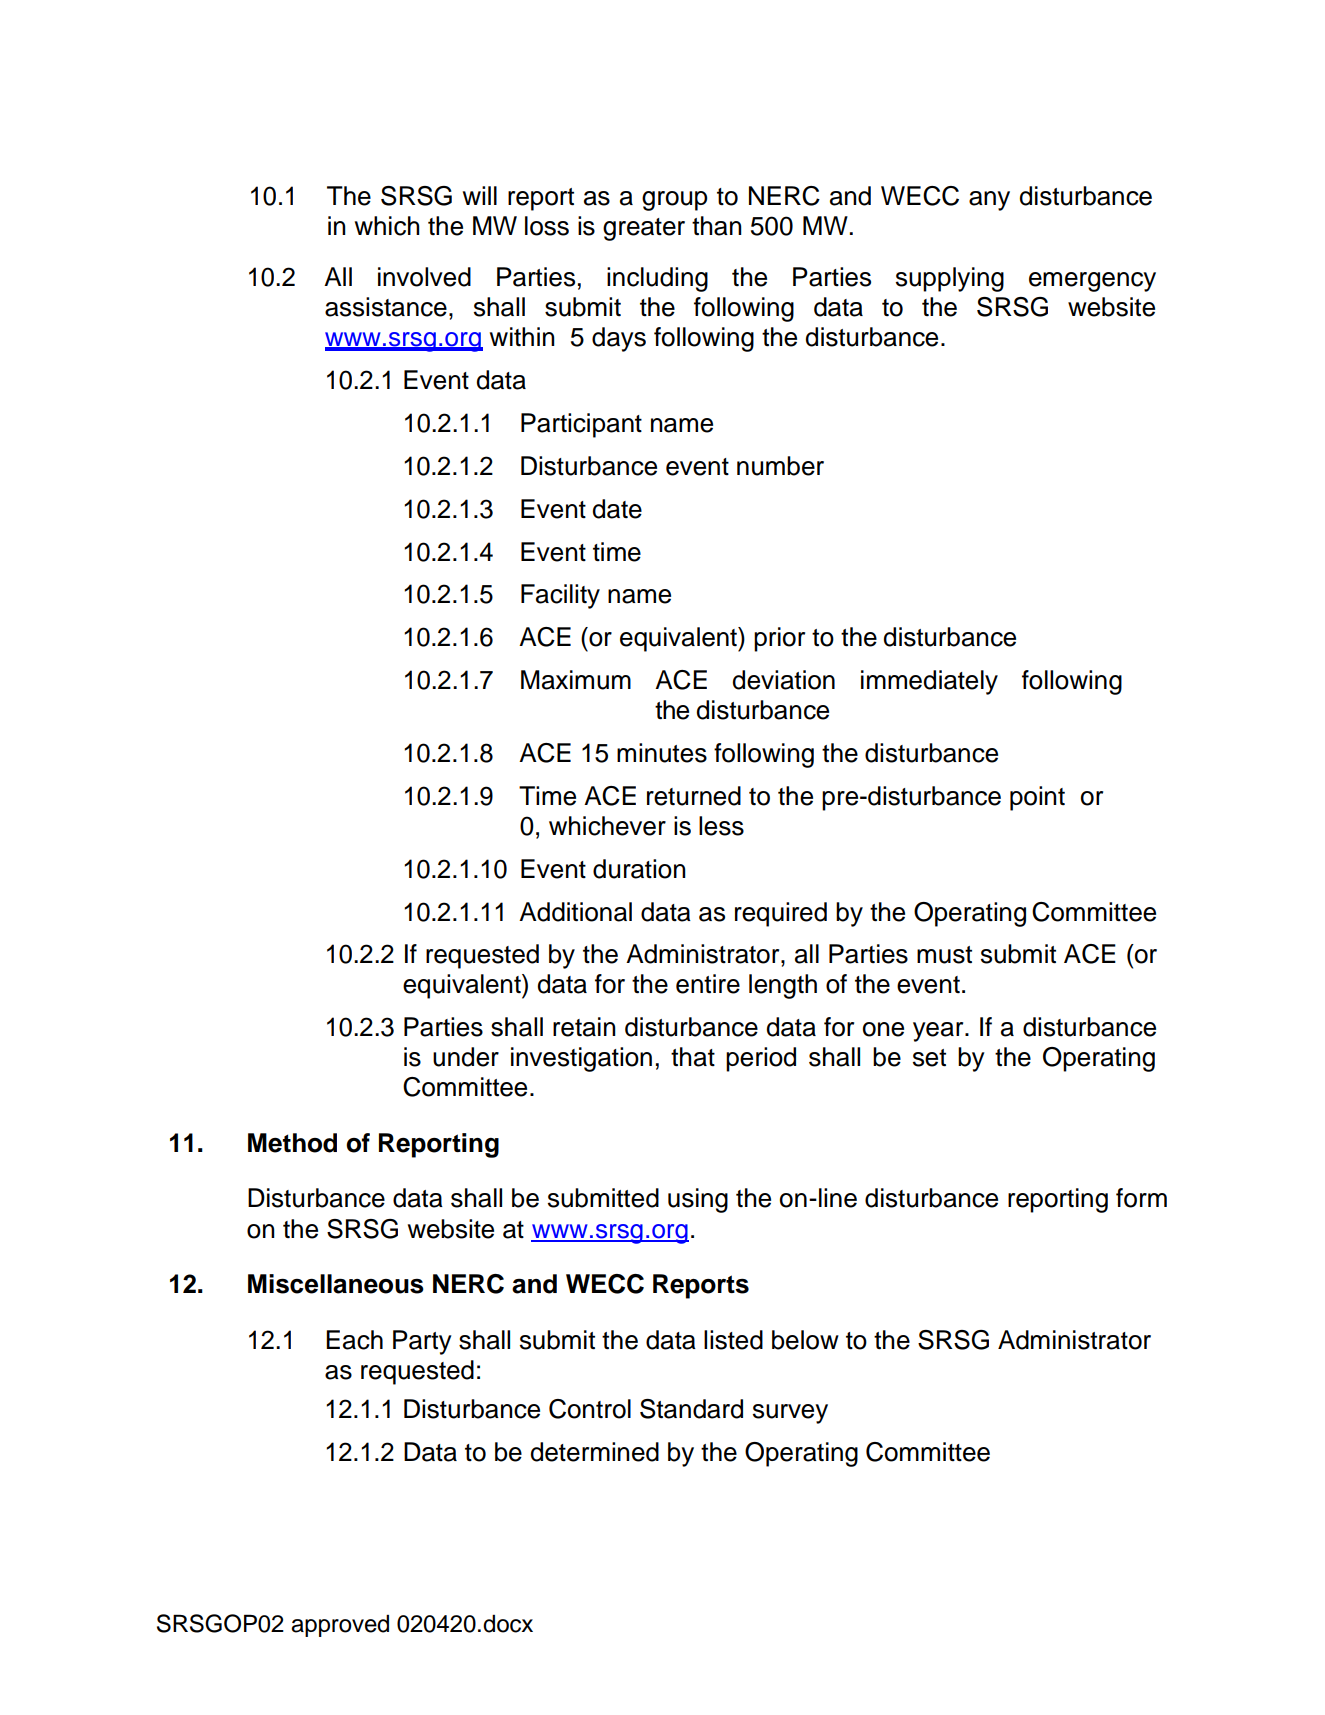 This image has height=1715, width=1325. Describe the element at coordinates (989, 201) in the image. I see `any` at that location.
